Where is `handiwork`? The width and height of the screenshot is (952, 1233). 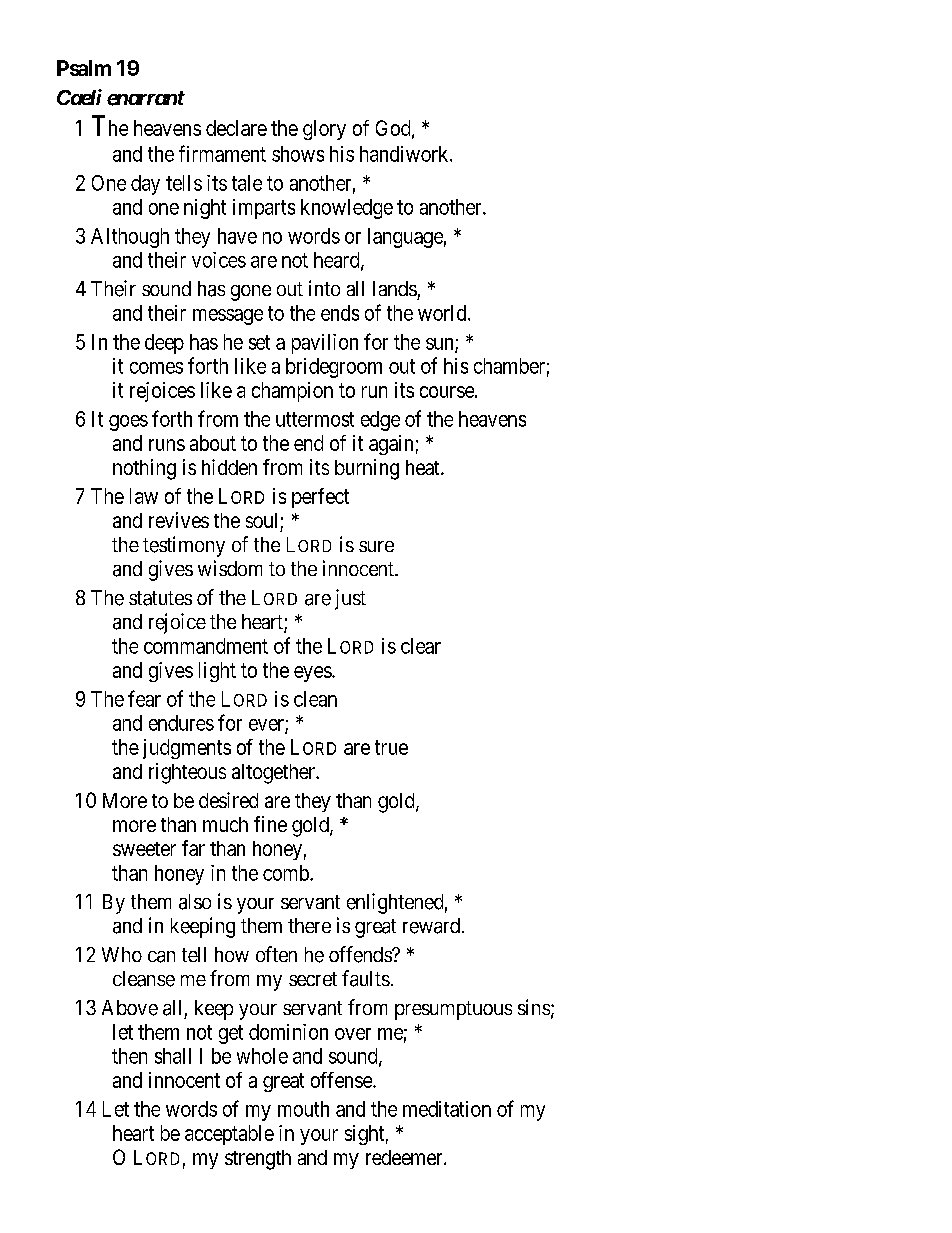
handiwork is located at coordinates (405, 154).
